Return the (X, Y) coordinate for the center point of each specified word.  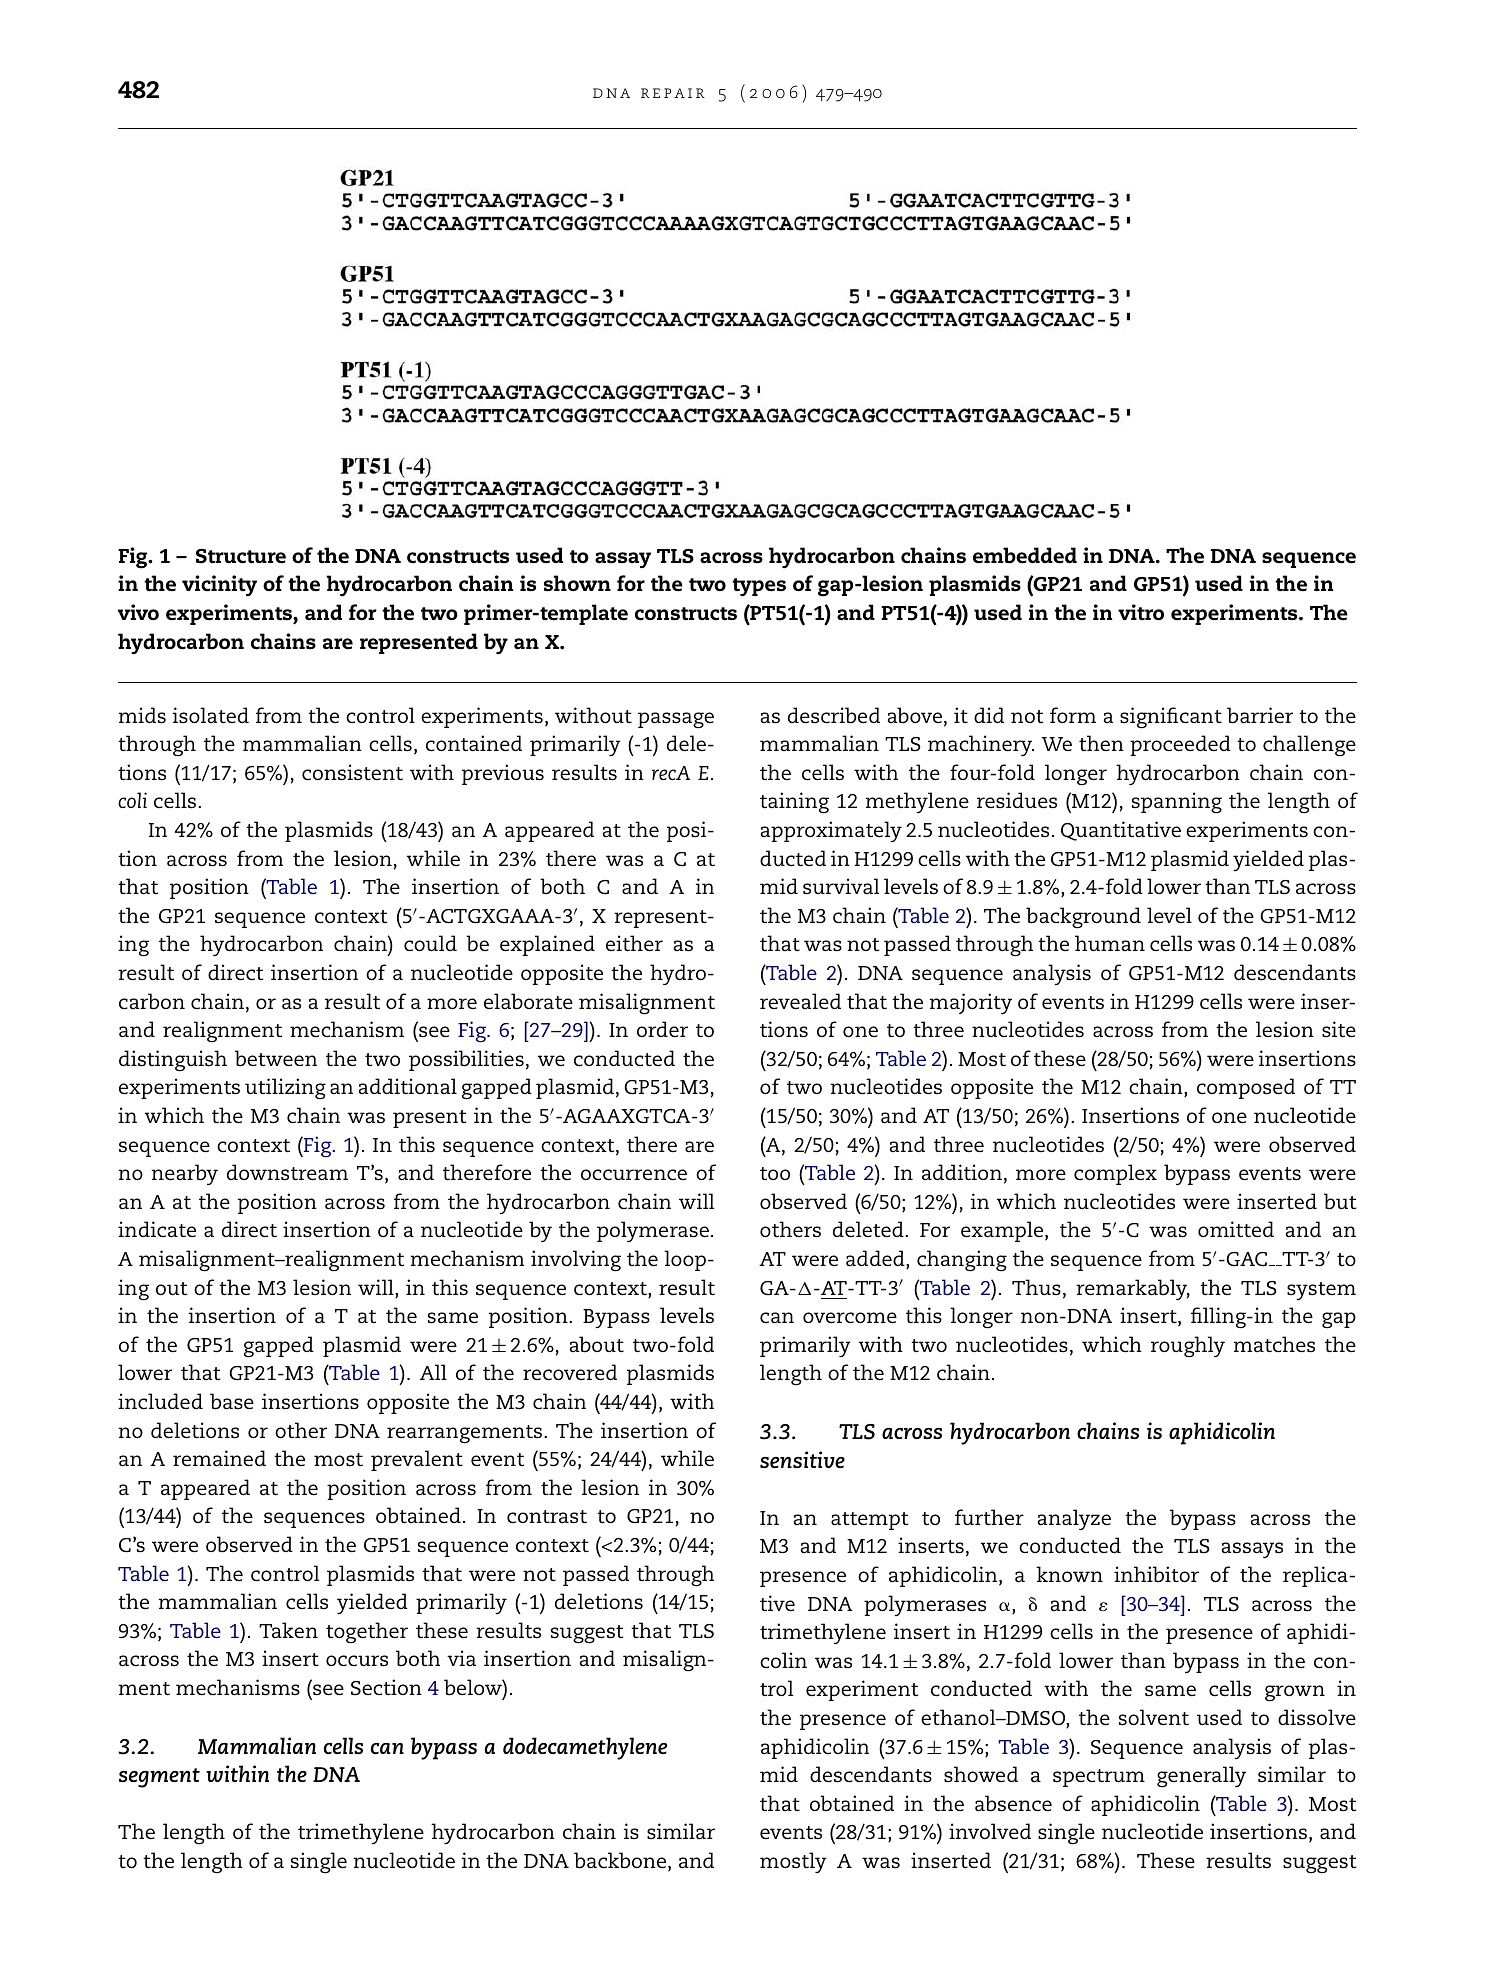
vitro (1141, 612)
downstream (287, 1172)
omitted (1236, 1229)
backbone (621, 1861)
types (759, 587)
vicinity (219, 586)
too (775, 1173)
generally (1201, 1777)
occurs (357, 1661)
